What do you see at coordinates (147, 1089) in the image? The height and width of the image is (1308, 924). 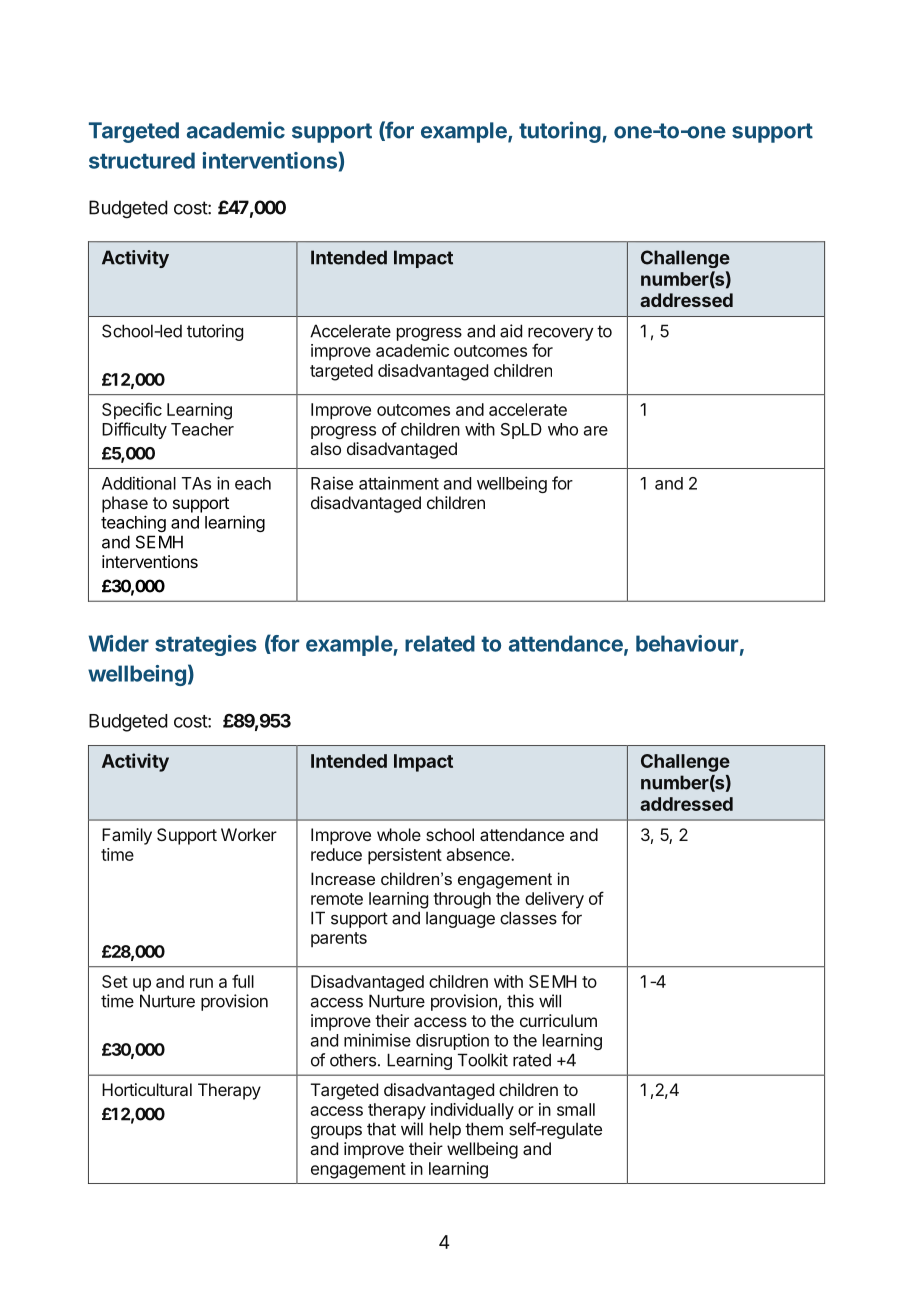 I see `Horticultural` at bounding box center [147, 1089].
